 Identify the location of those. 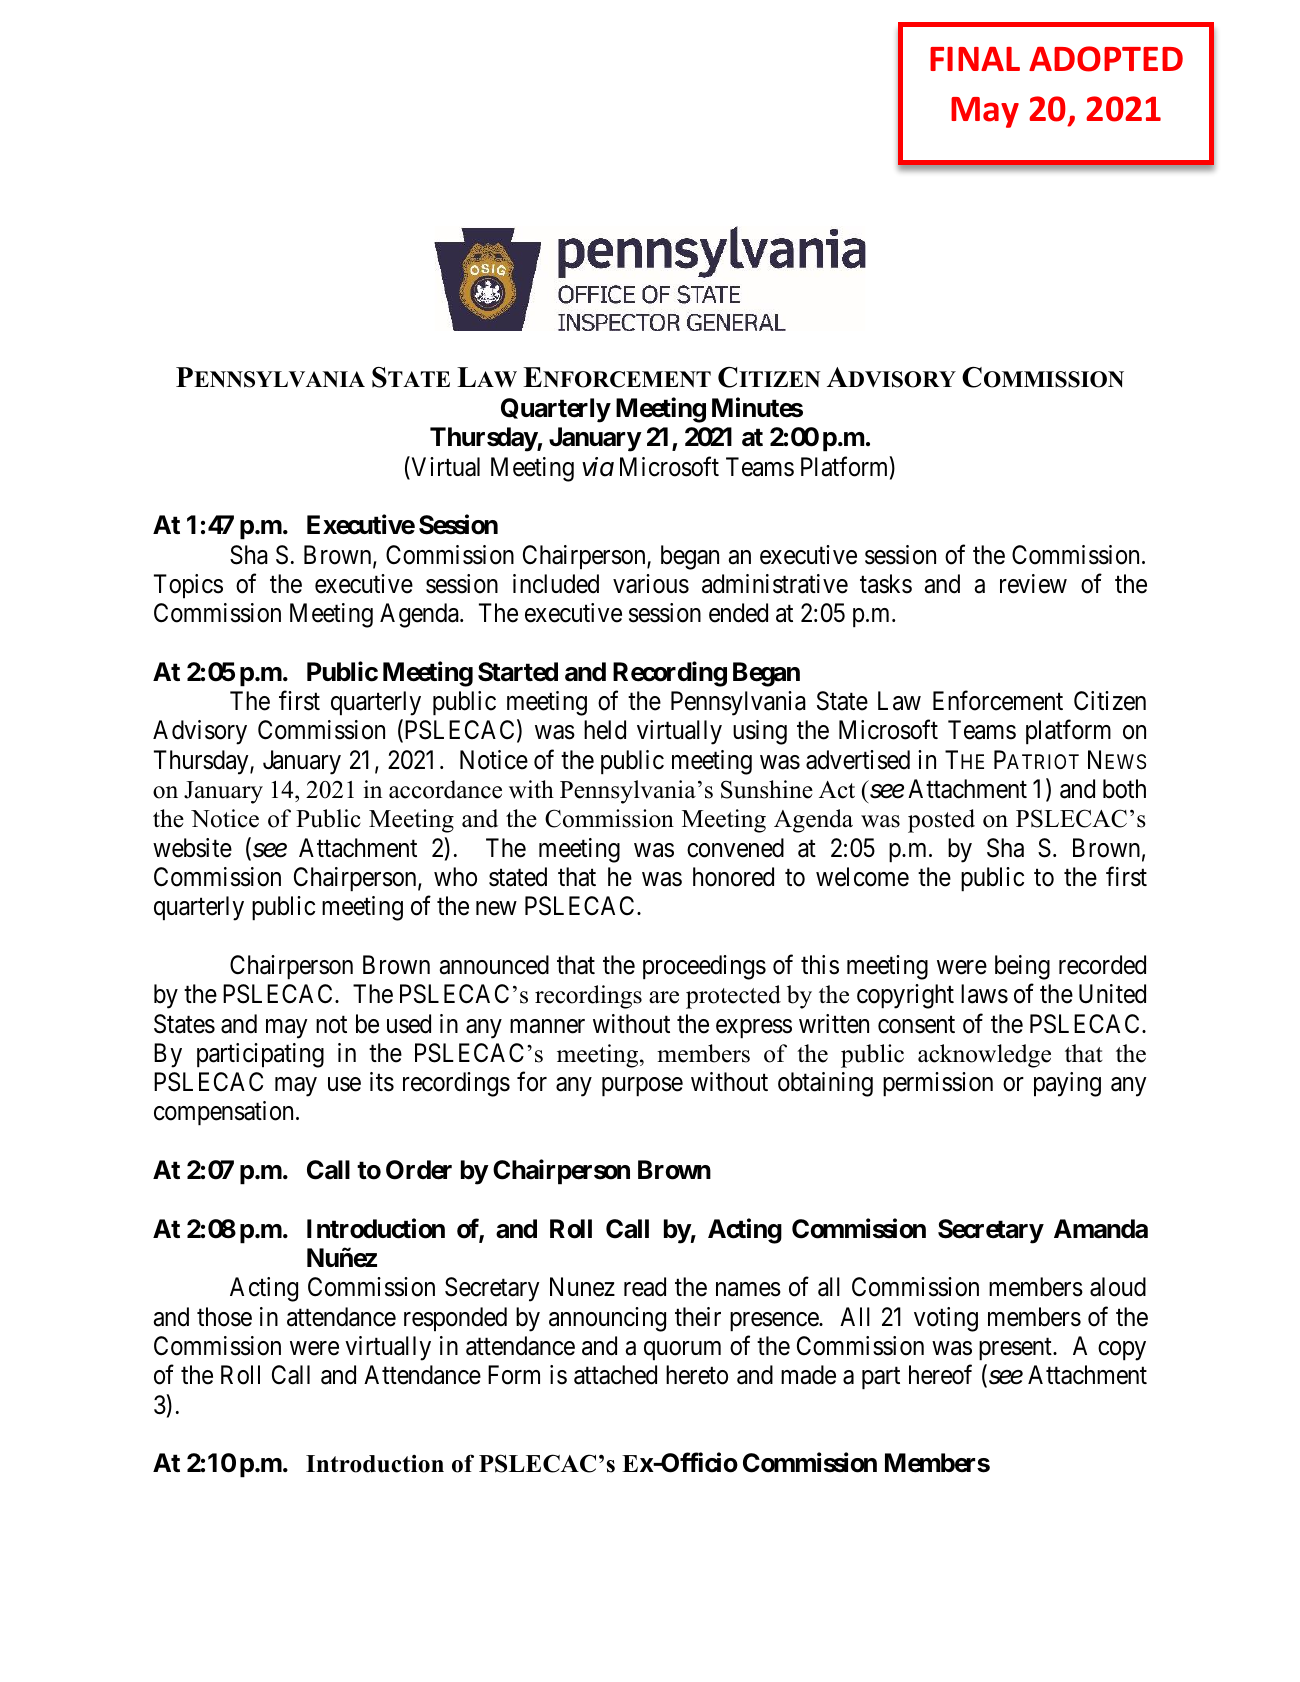
(224, 1317).
